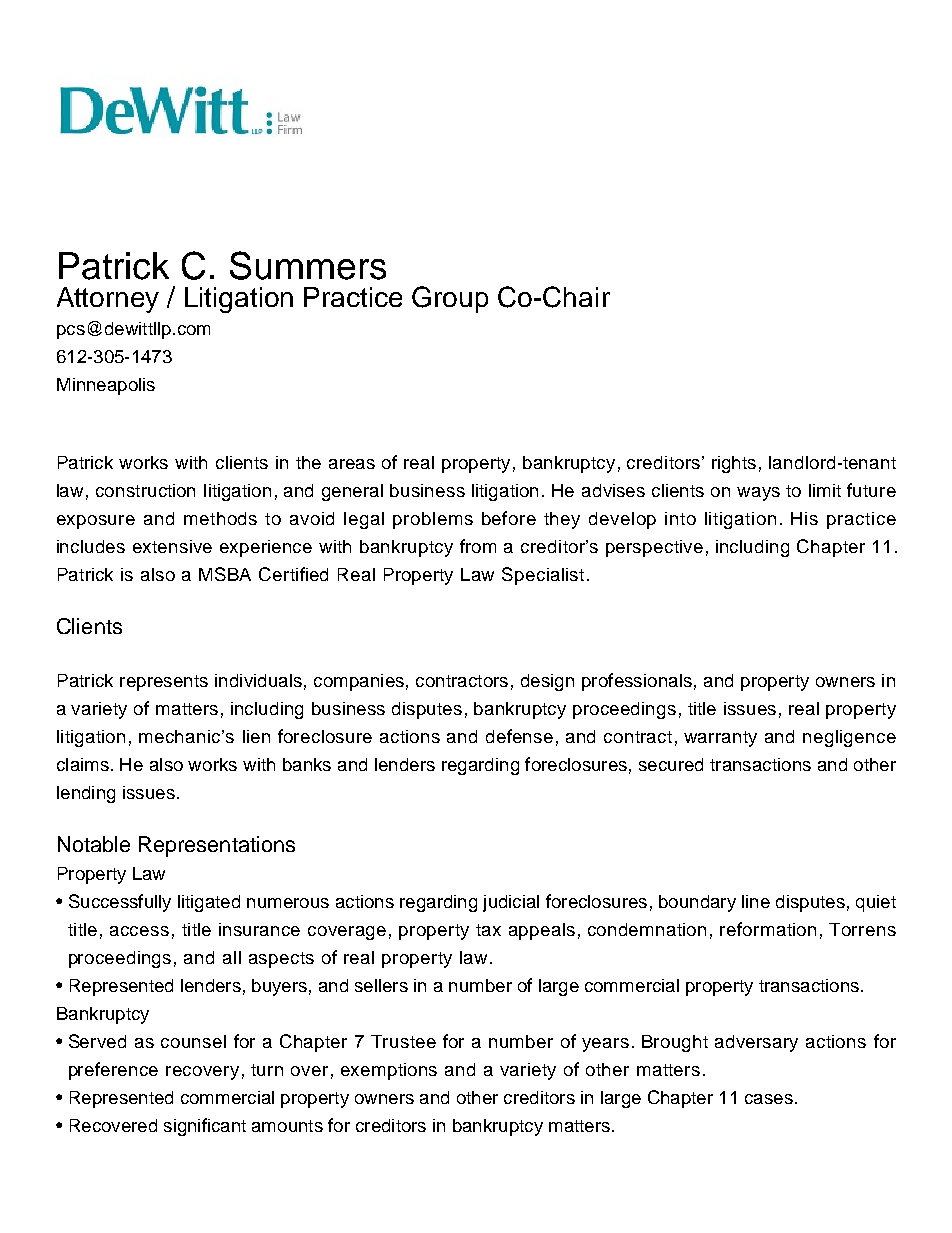 The width and height of the document is (952, 1233). Describe the element at coordinates (547, 682) in the document. I see `design` at that location.
